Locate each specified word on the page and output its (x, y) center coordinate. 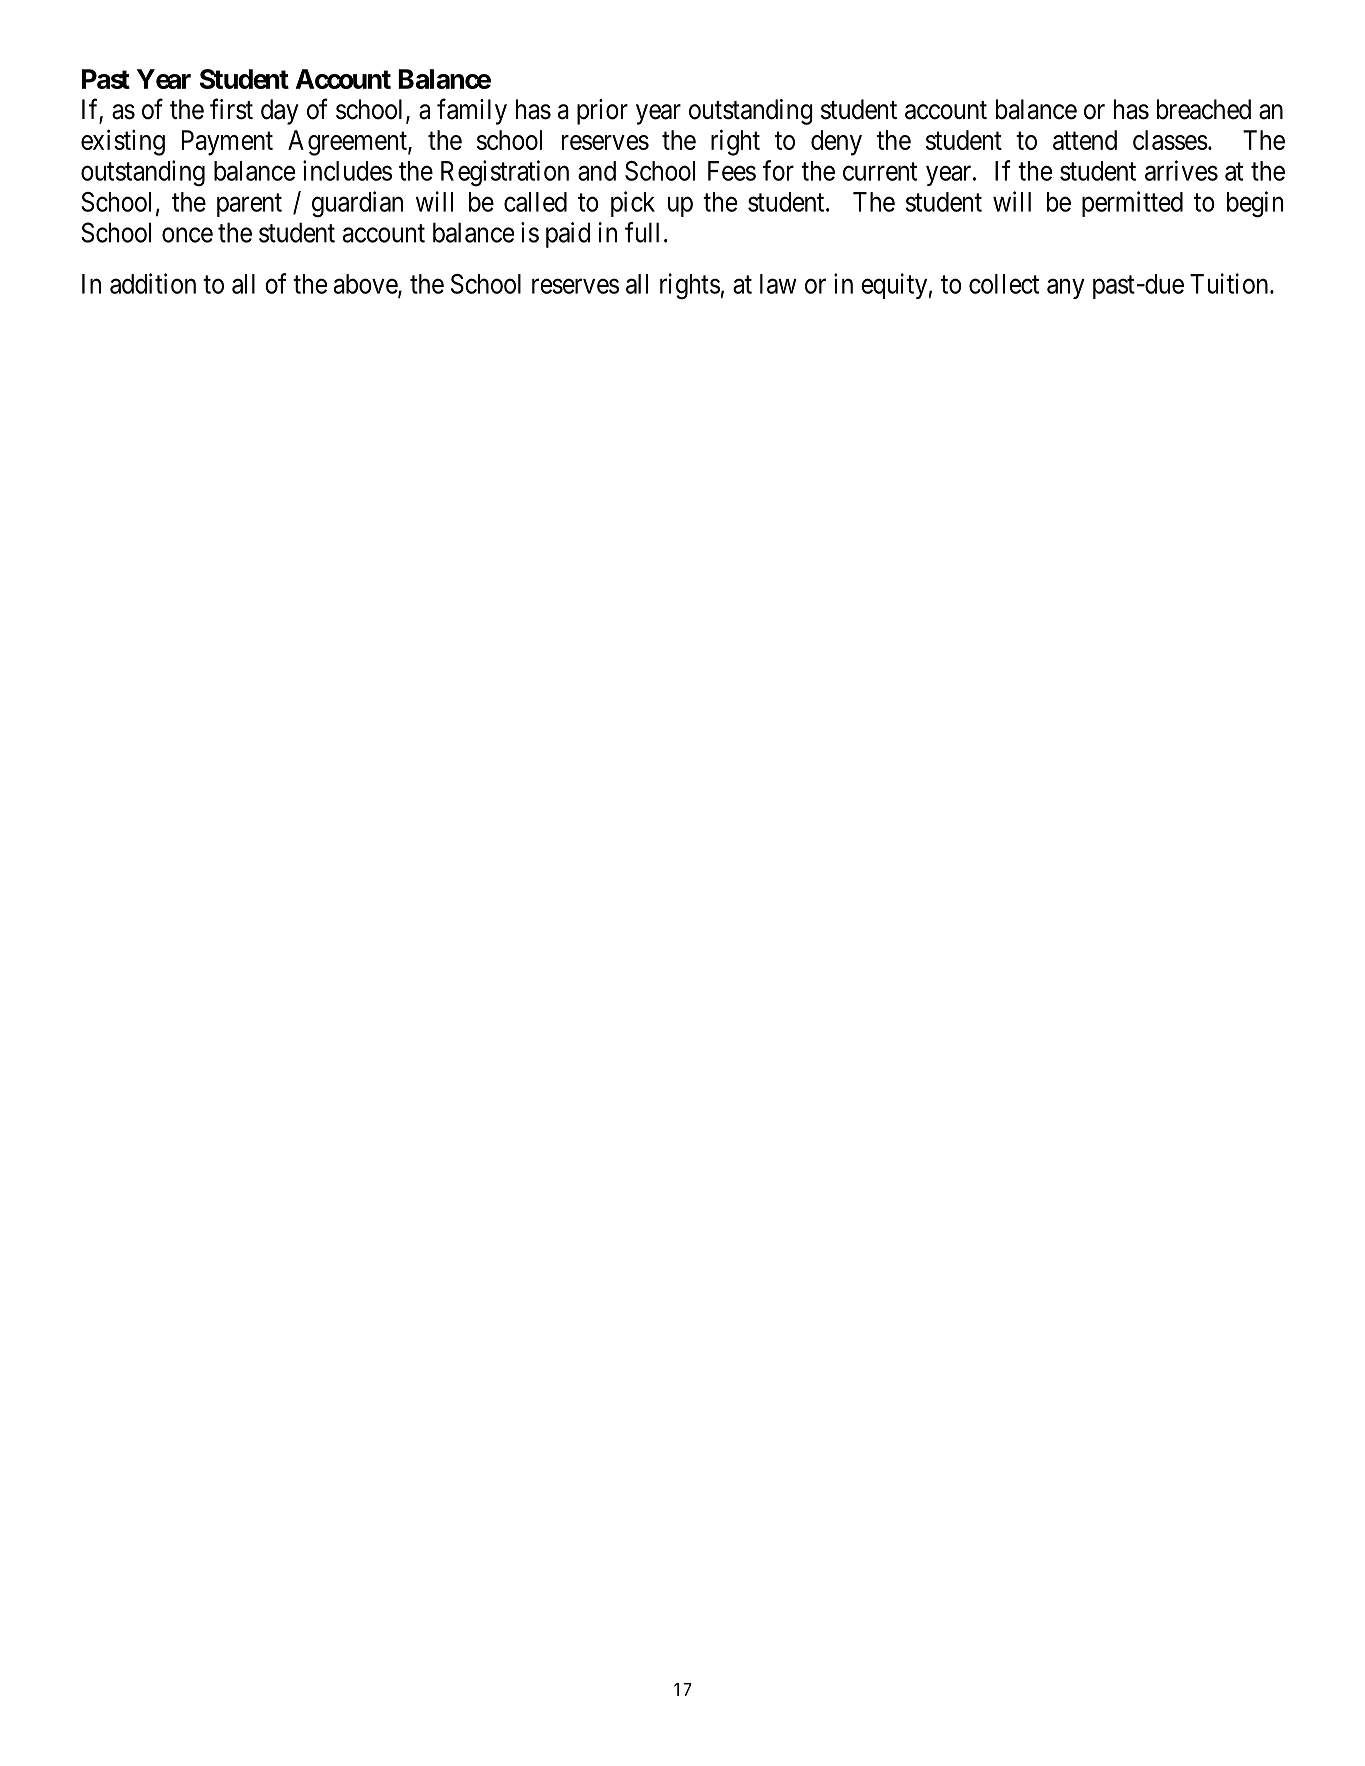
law (778, 284)
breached (1204, 109)
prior (602, 112)
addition (153, 283)
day (280, 112)
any (1066, 289)
